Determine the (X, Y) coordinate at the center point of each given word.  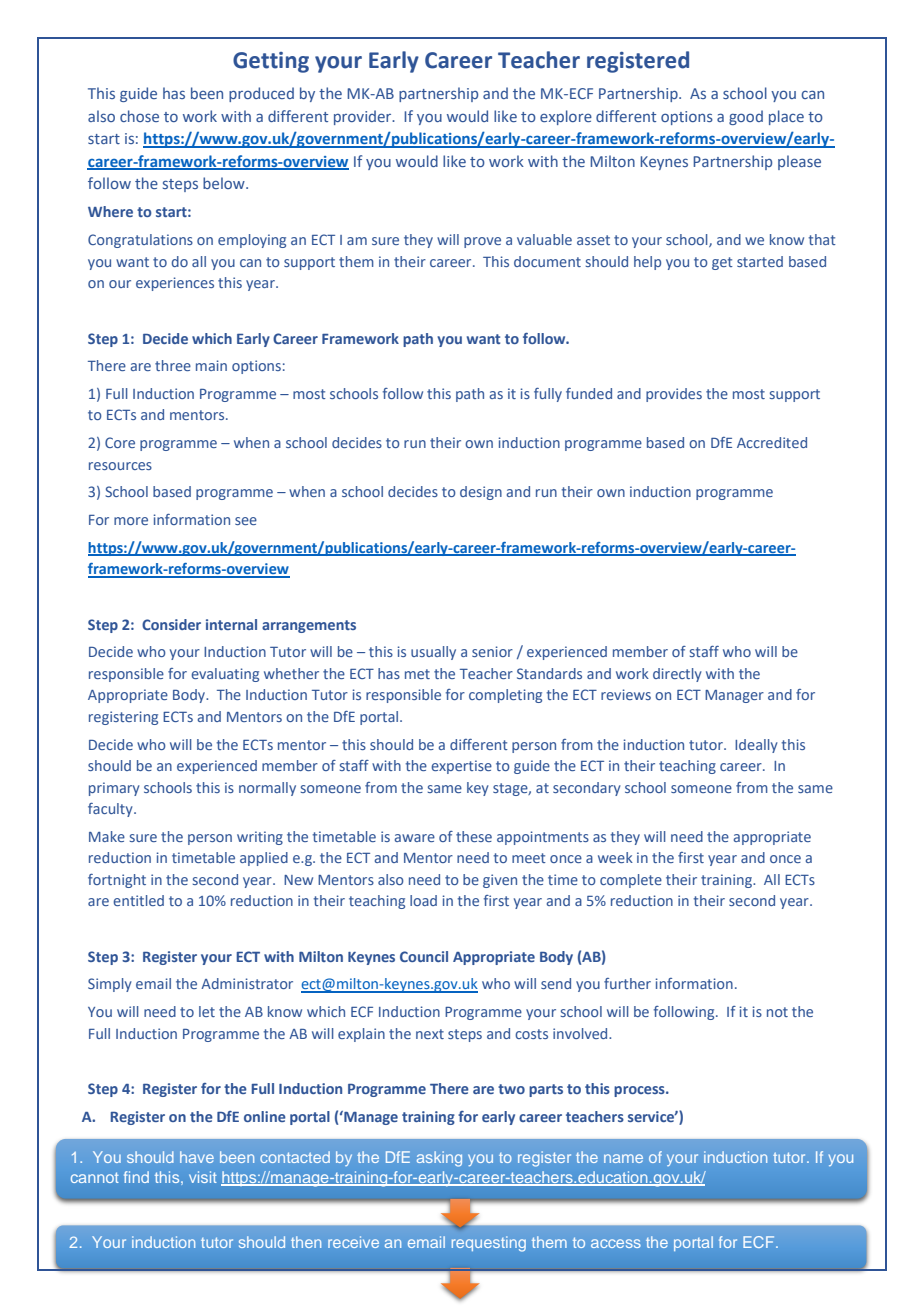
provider (364, 117)
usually (433, 653)
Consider (171, 624)
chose (139, 116)
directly (677, 675)
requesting (489, 1244)
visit (203, 1177)
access (616, 1243)
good (746, 117)
